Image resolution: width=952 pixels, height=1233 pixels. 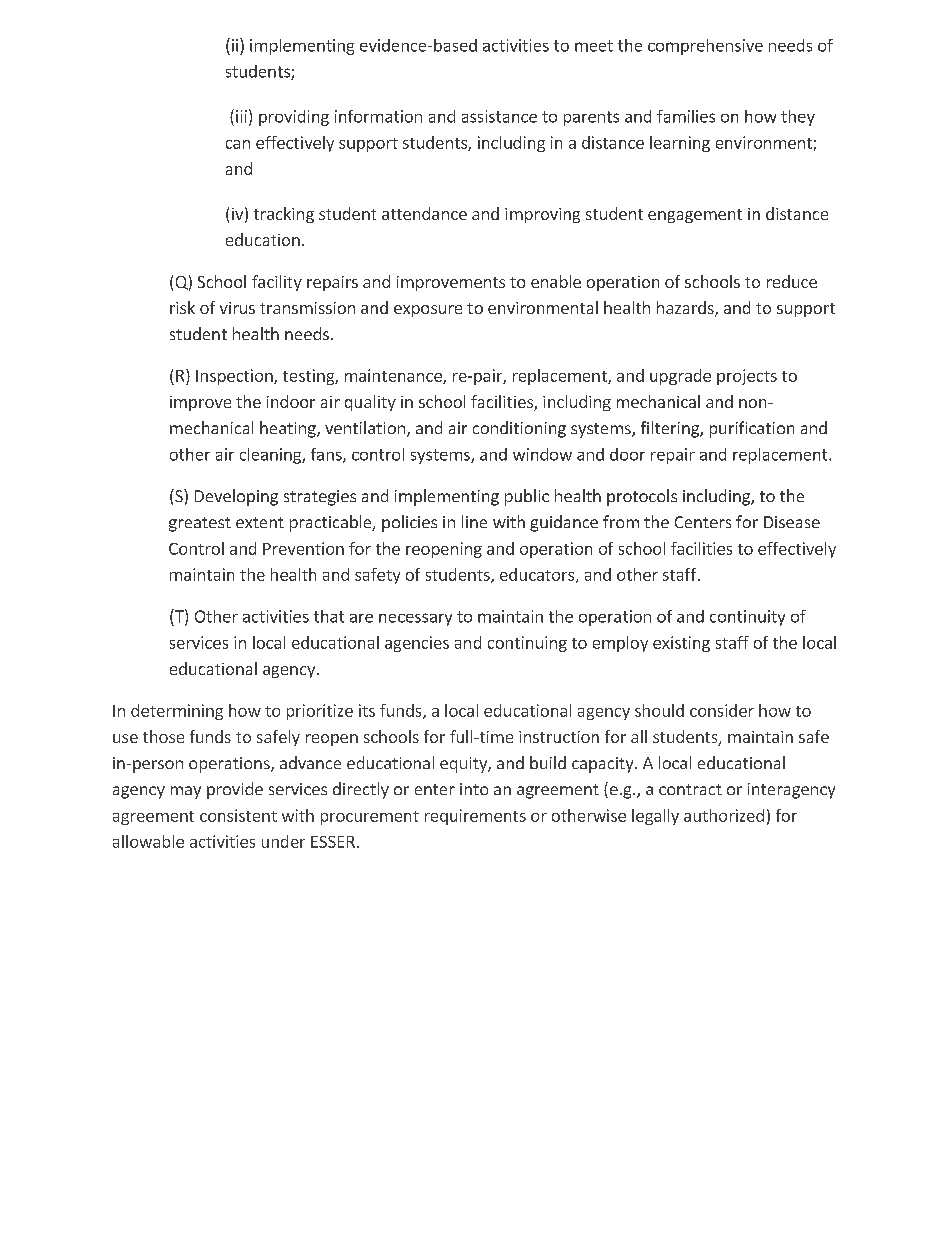 I want to click on authorized, so click(x=724, y=815).
